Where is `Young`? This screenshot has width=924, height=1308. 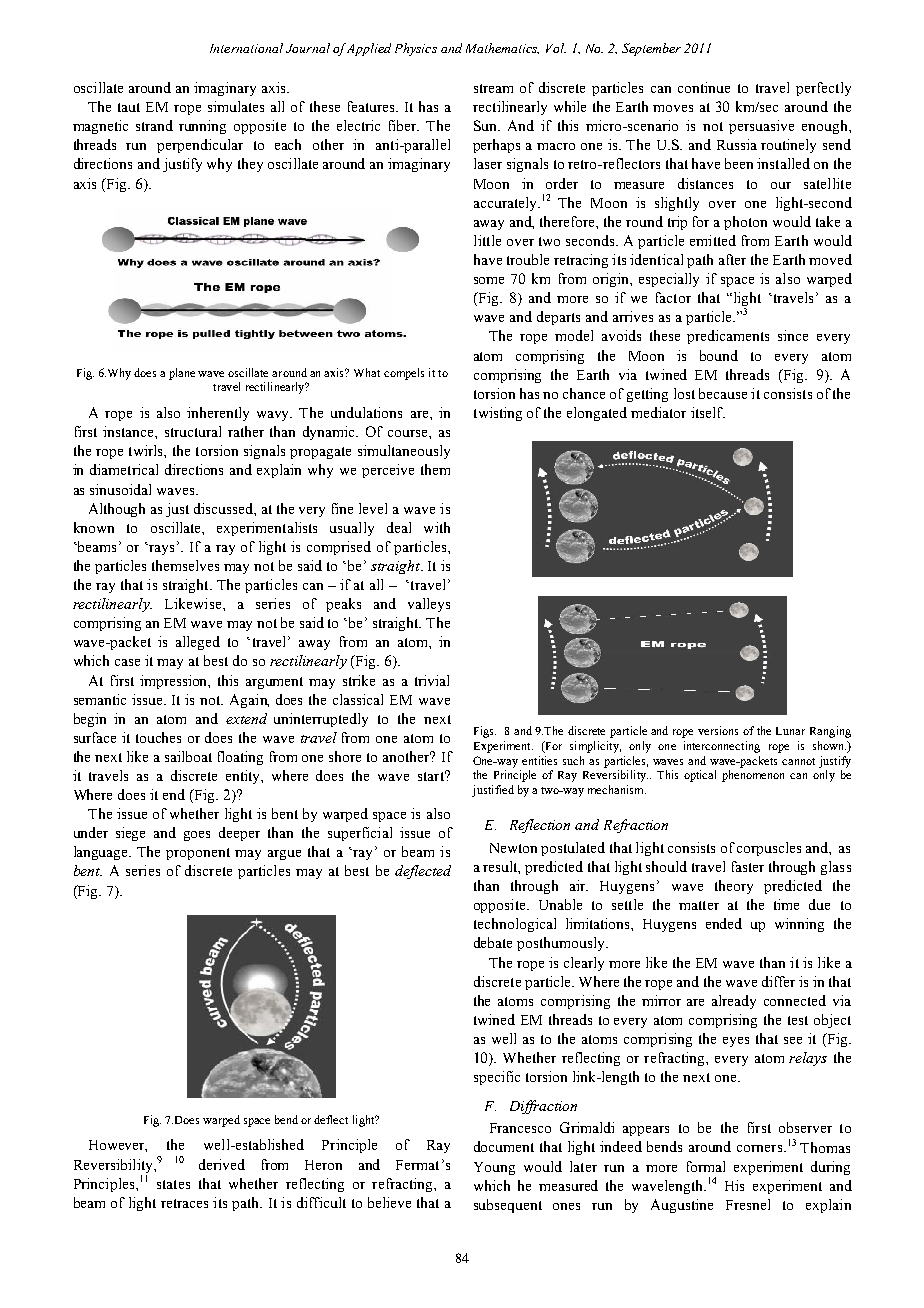
Young is located at coordinates (494, 1168).
